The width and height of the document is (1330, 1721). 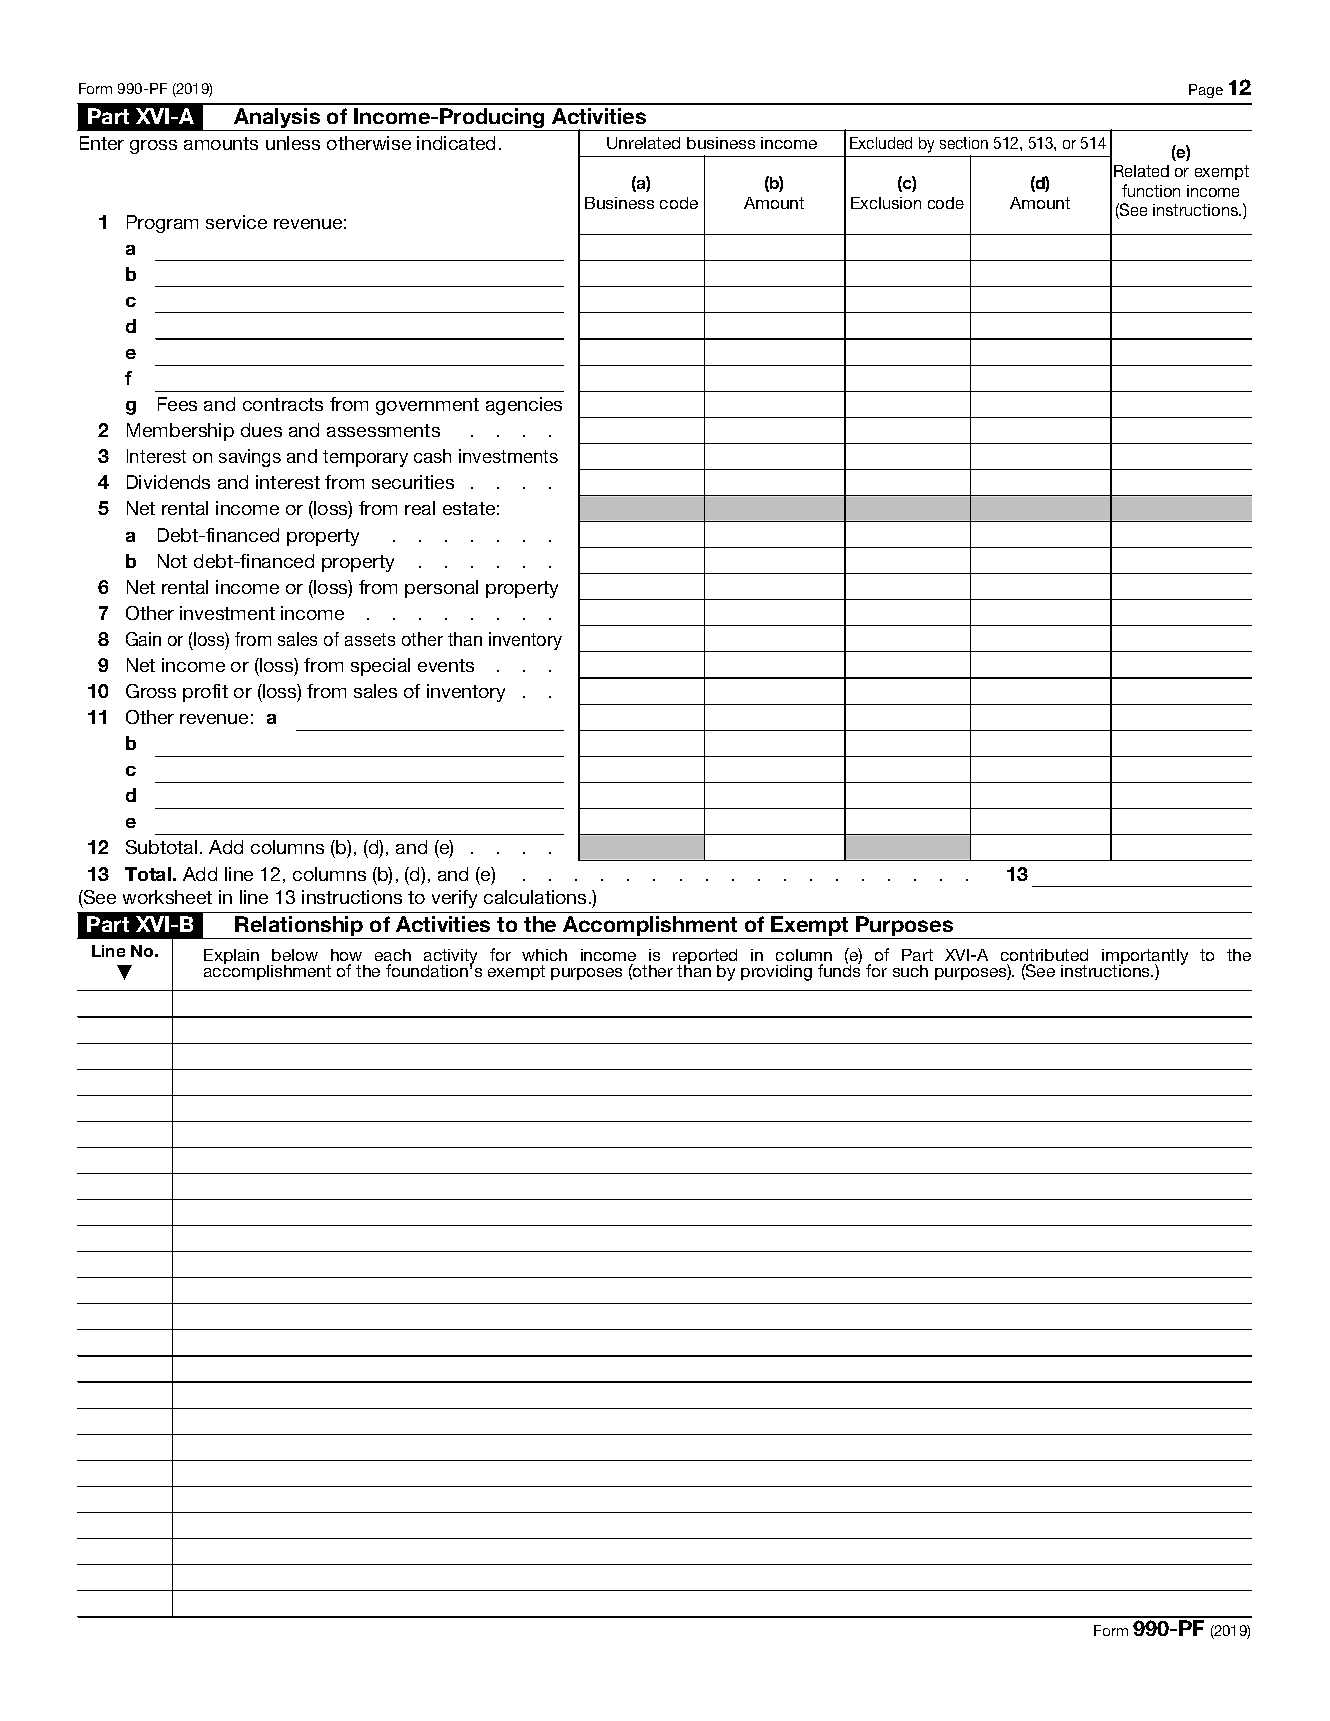 What do you see at coordinates (964, 143) in the document?
I see `section` at bounding box center [964, 143].
